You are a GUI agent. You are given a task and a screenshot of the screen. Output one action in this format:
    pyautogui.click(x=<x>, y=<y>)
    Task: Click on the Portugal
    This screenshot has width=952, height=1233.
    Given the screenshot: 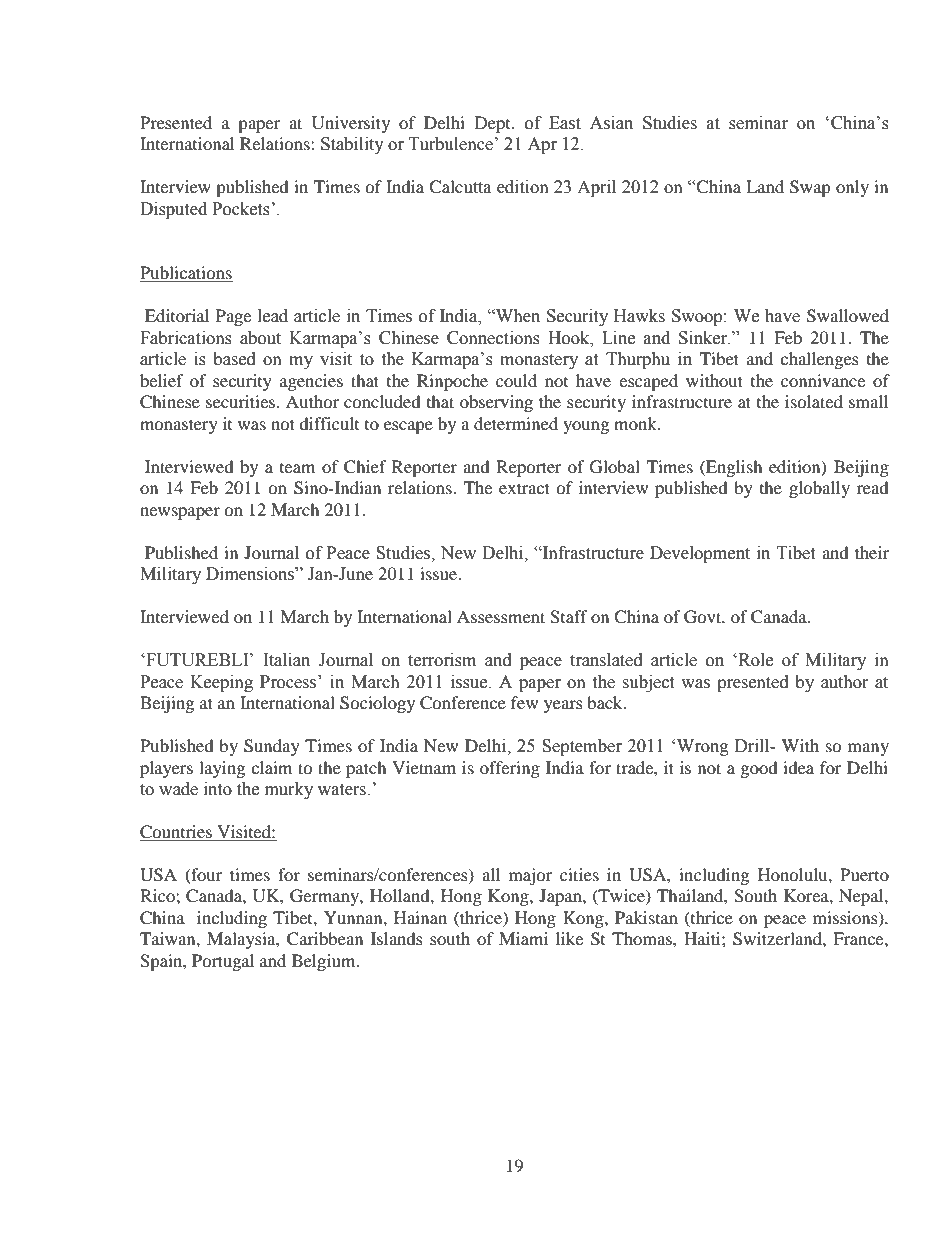 What is the action you would take?
    pyautogui.click(x=223, y=962)
